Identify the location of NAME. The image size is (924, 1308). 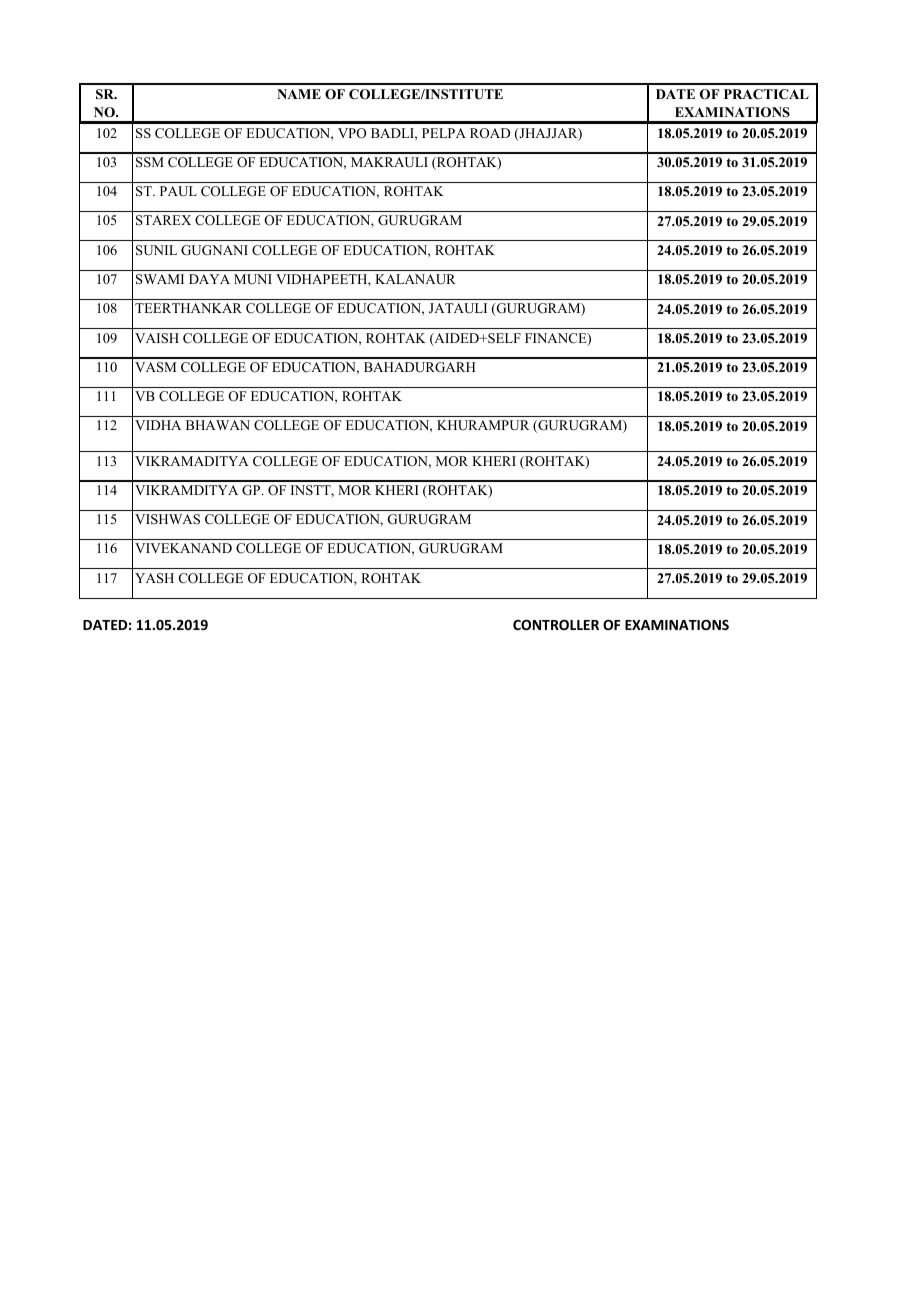
(299, 94).
